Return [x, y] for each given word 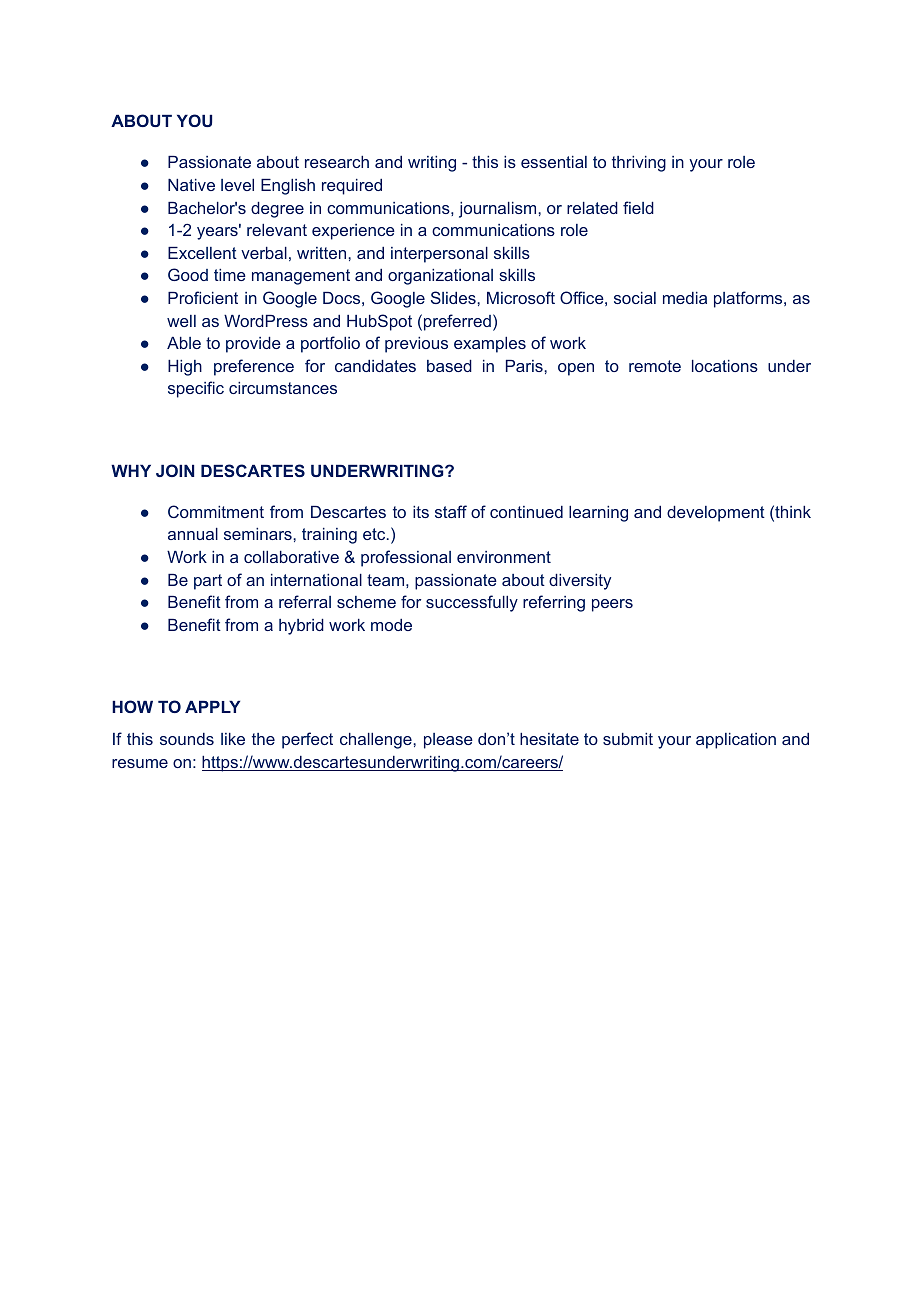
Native [191, 185]
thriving [639, 164]
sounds [187, 739]
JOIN [175, 470]
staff [451, 511]
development [716, 514]
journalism [499, 210]
